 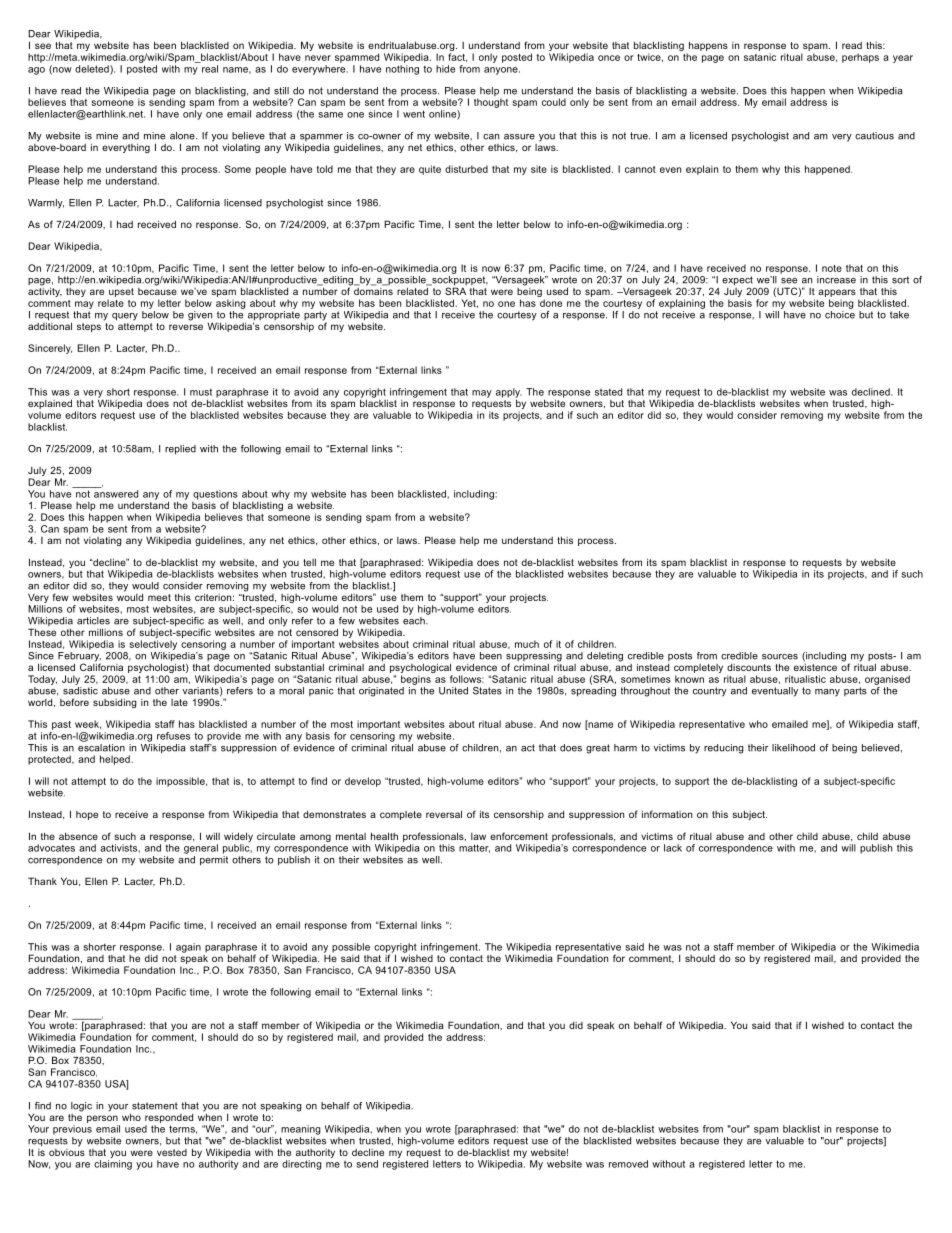 What do you see at coordinates (491, 103) in the page?
I see `thought` at bounding box center [491, 103].
